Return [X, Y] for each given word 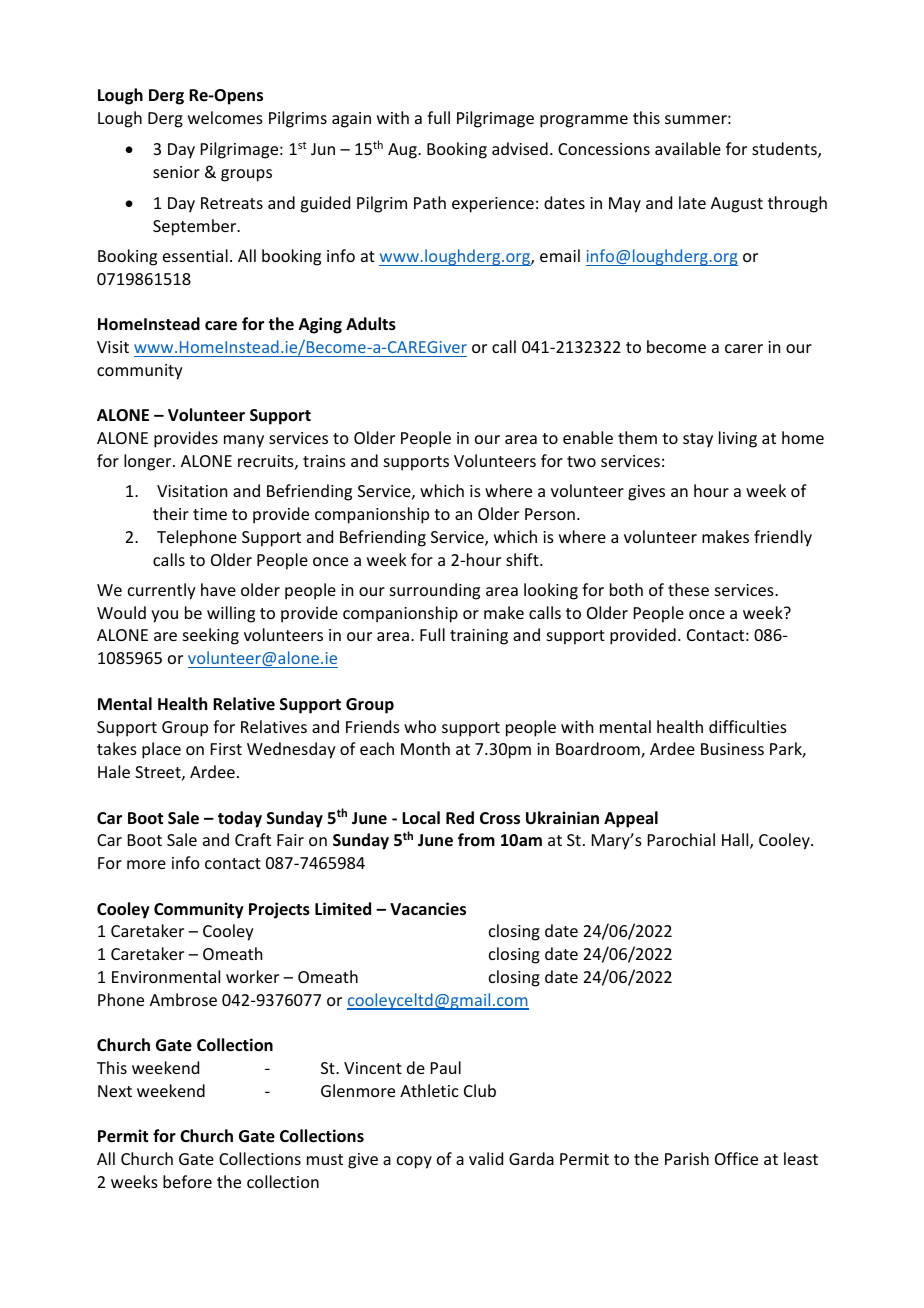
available [688, 148]
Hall [736, 841]
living [738, 439]
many [244, 441]
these [688, 589]
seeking [211, 636]
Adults [371, 324]
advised [520, 148]
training [479, 637]
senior [176, 172]
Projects [279, 910]
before [187, 1181]
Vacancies [428, 909]
